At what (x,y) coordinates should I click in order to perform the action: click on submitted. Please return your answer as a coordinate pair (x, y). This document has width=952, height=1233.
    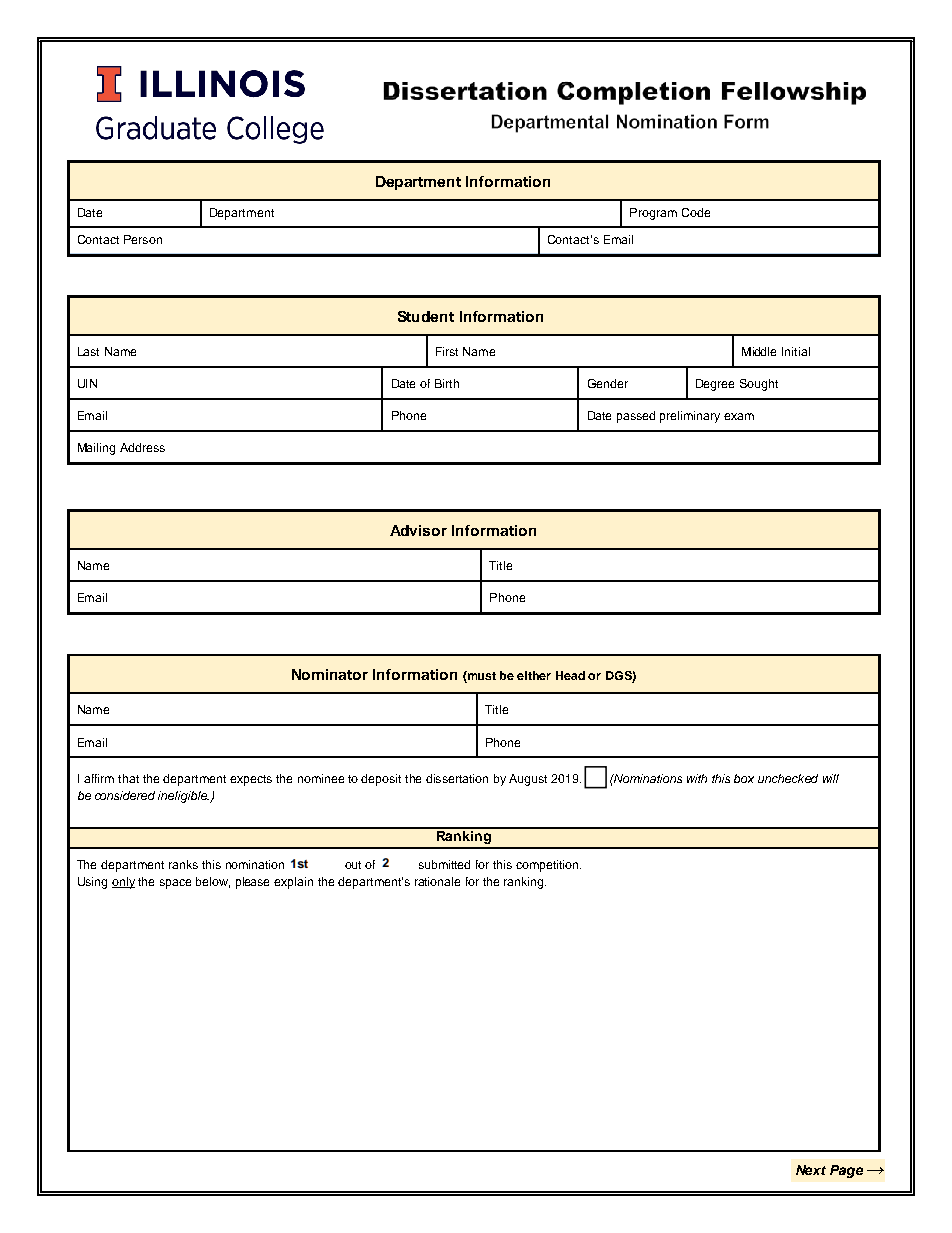
    Looking at the image, I should click on (444, 864).
